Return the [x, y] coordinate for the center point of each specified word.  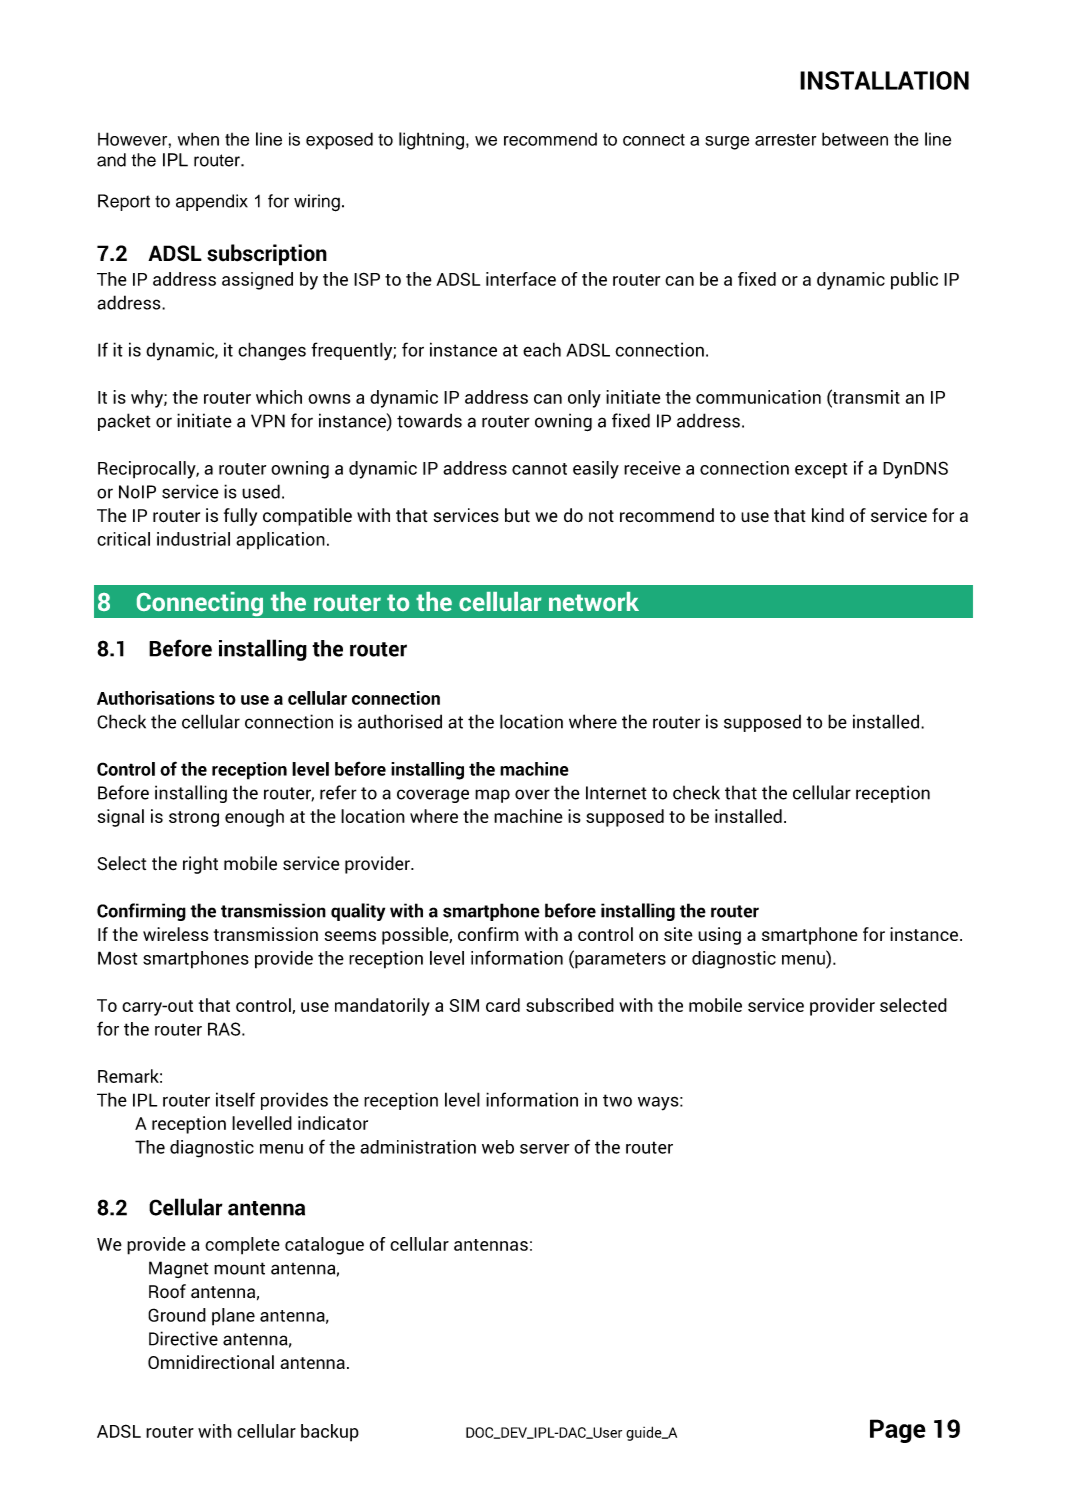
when [198, 139]
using [719, 936]
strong [194, 819]
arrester [785, 140]
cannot [539, 469]
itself [235, 1099]
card [503, 1005]
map [492, 796]
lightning [431, 141]
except [821, 471]
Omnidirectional [211, 1362]
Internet [616, 793]
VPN [268, 421]
